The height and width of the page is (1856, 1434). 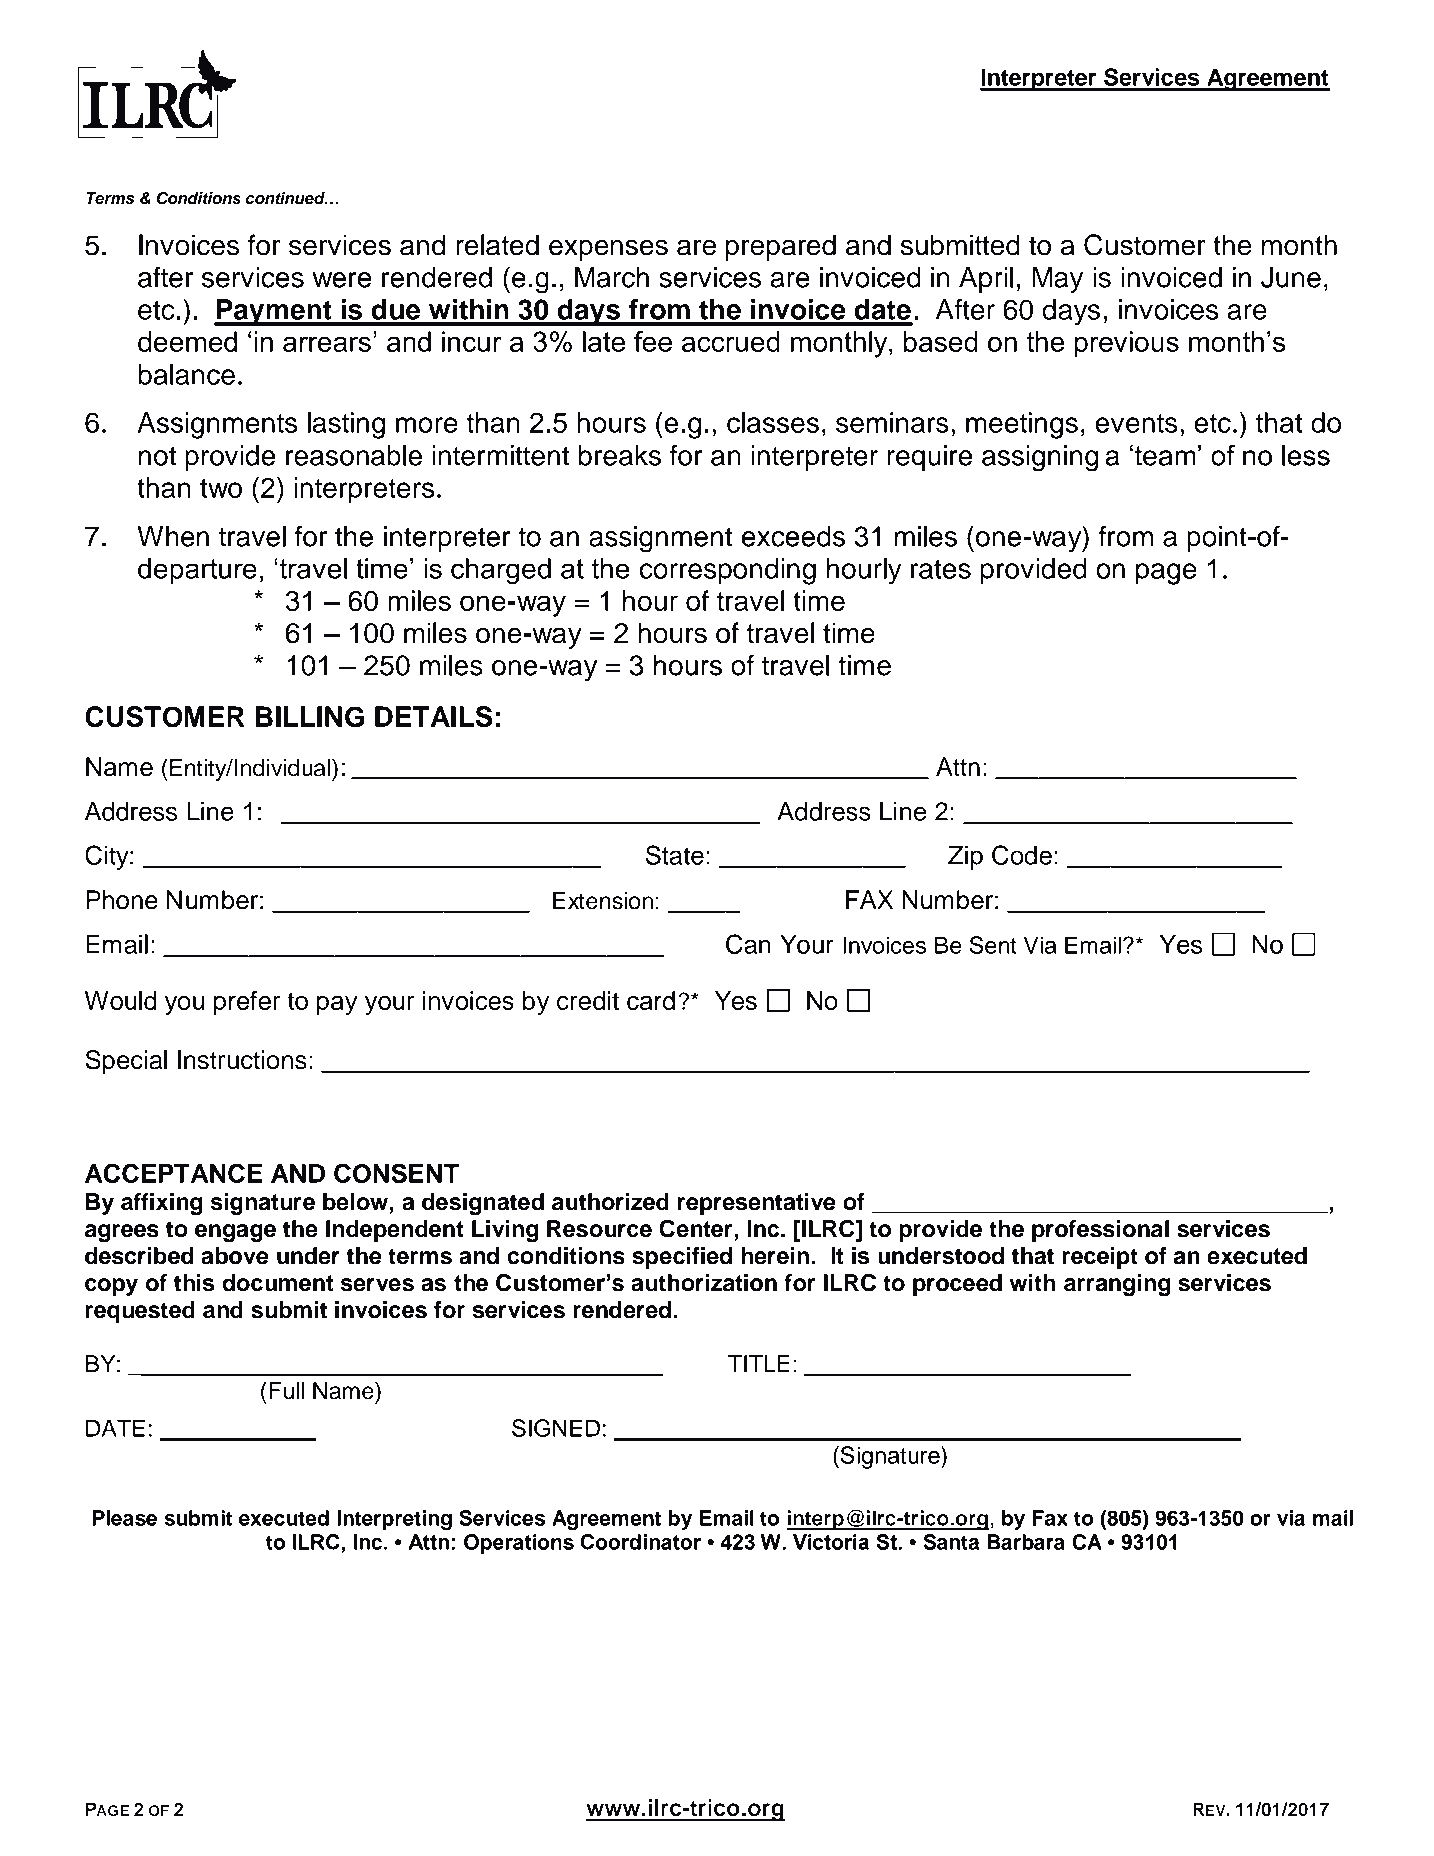 What do you see at coordinates (1026, 1542) in the page?
I see `Barbara` at bounding box center [1026, 1542].
